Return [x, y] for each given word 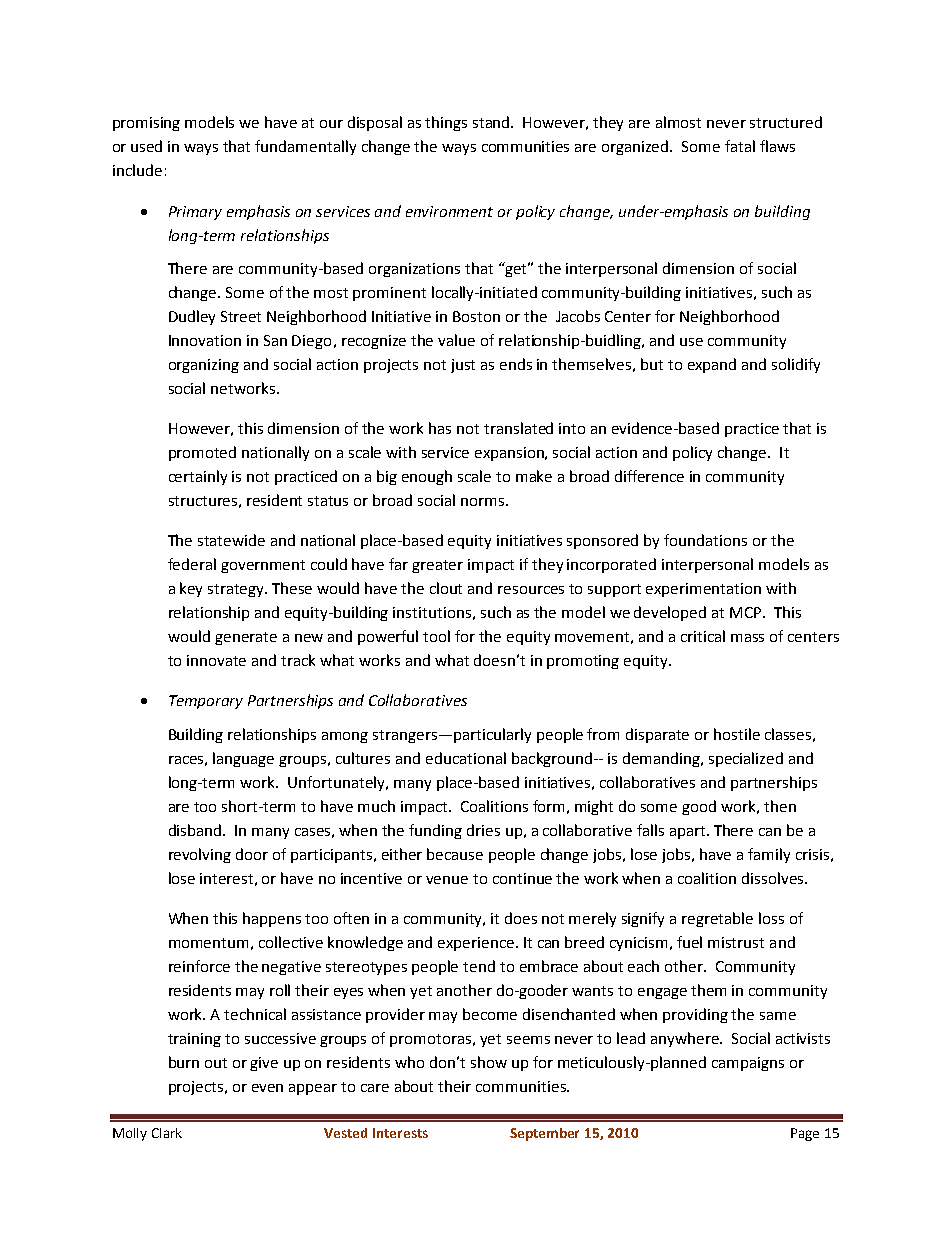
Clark [167, 1133]
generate [246, 638]
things [446, 123]
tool [436, 636]
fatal [740, 146]
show [489, 1062]
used [146, 146]
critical [703, 636]
